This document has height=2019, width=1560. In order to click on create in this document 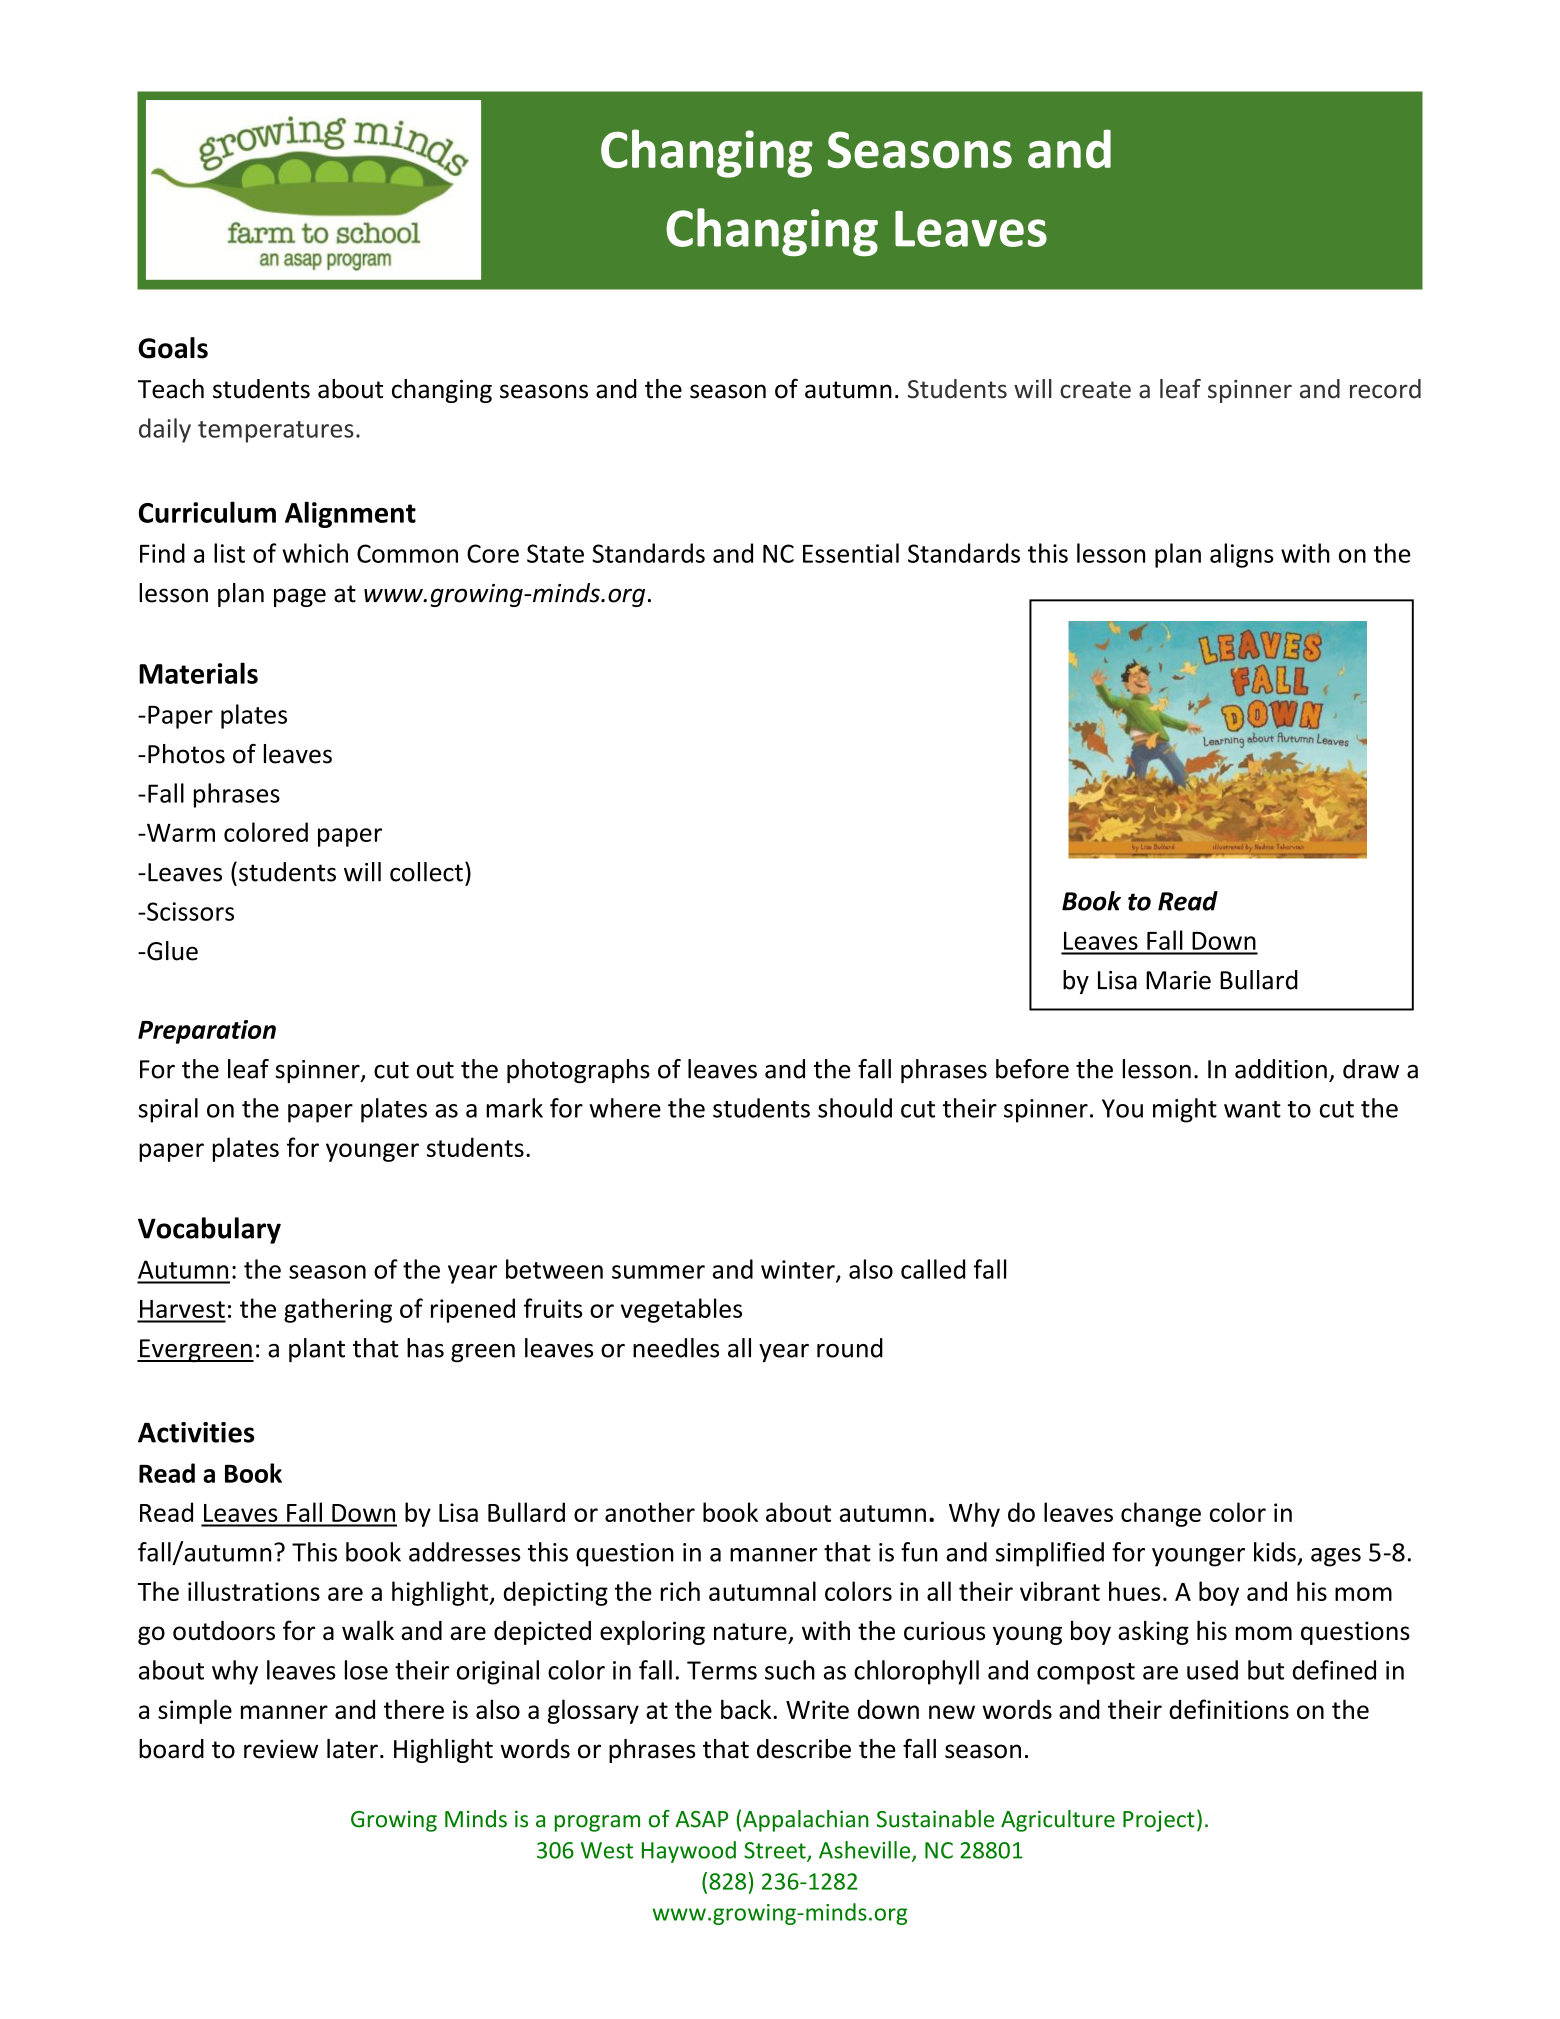, I will do `click(1095, 390)`.
